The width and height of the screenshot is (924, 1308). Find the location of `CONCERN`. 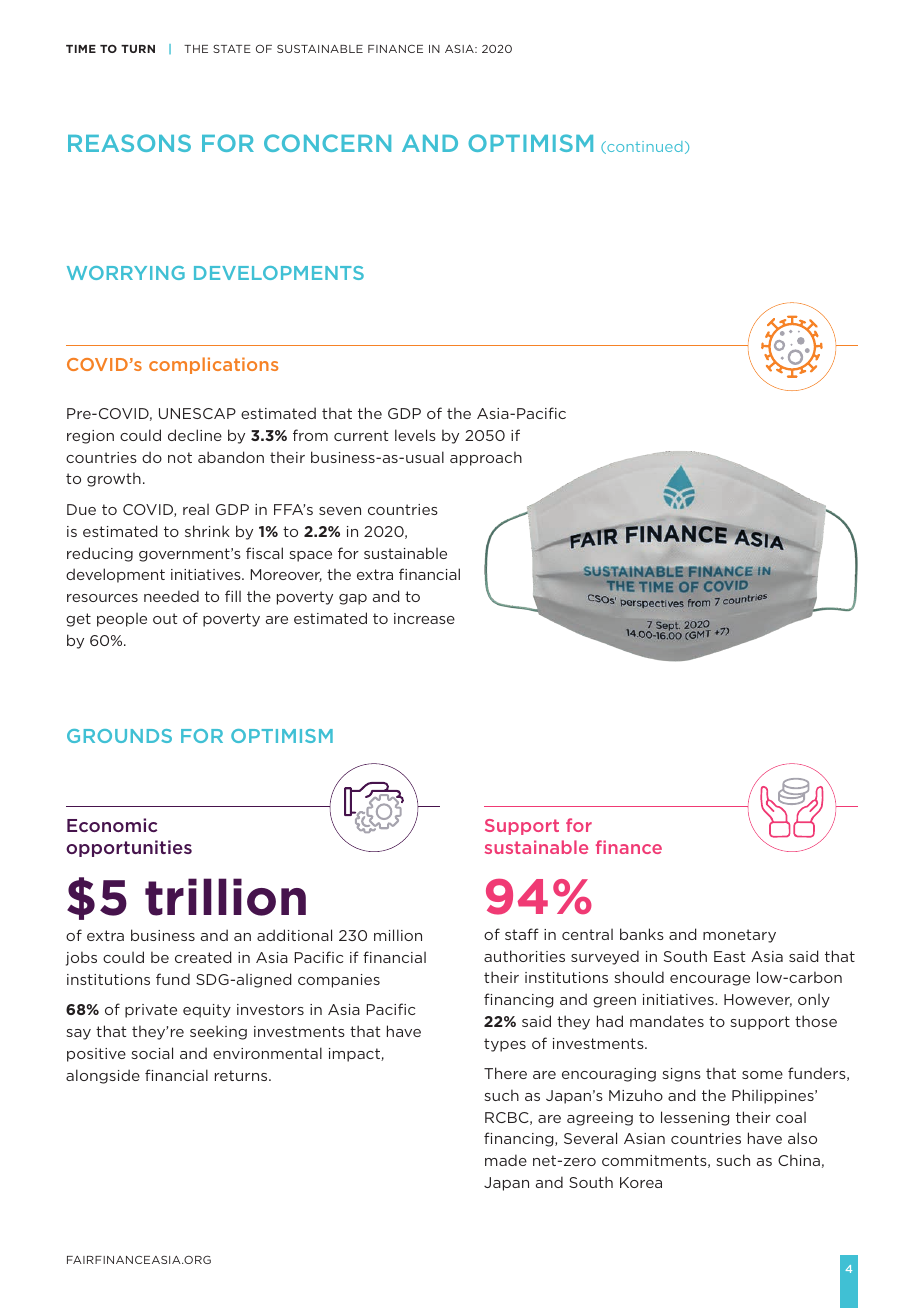

CONCERN is located at coordinates (327, 143).
